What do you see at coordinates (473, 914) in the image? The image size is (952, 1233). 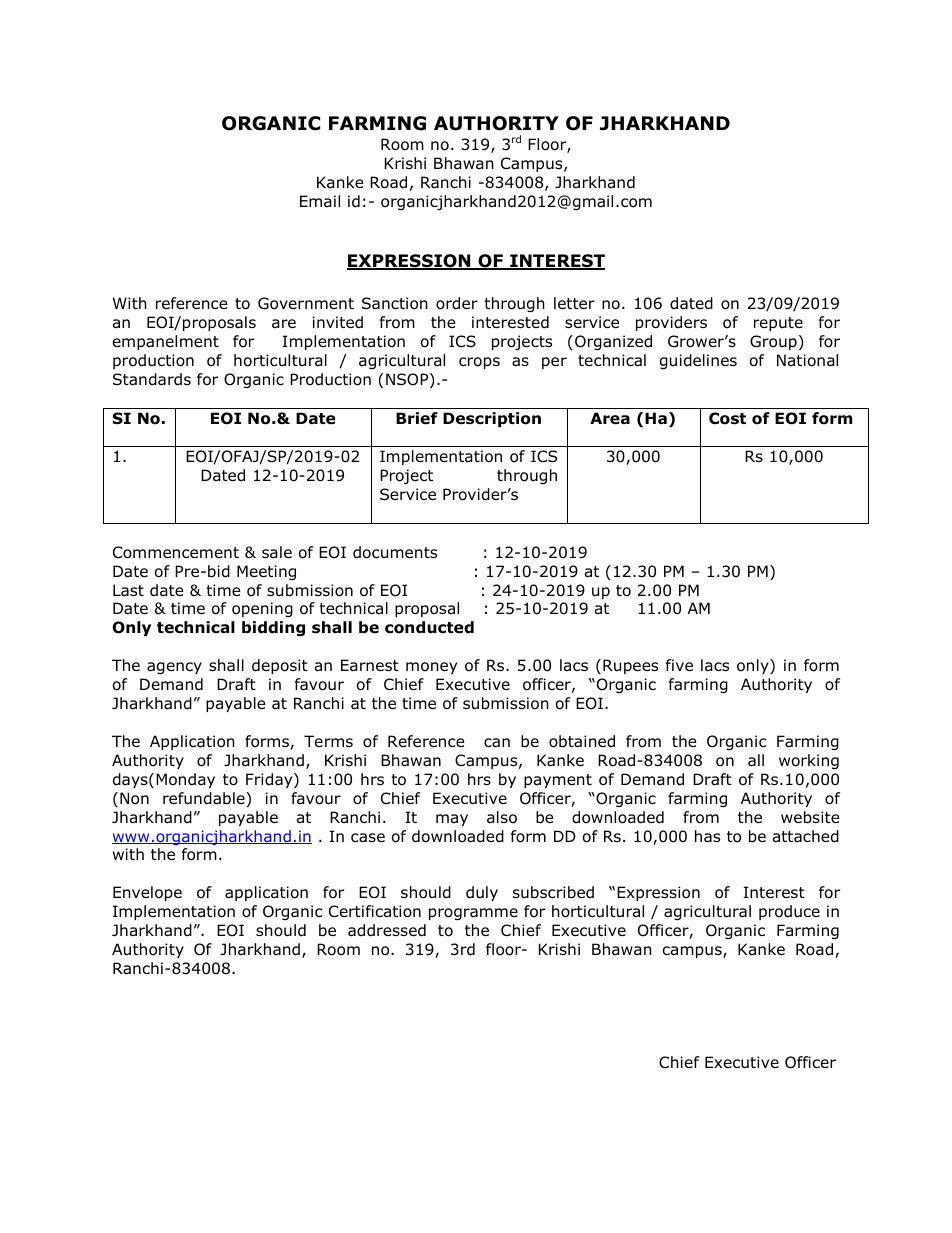 I see `programme` at bounding box center [473, 914].
